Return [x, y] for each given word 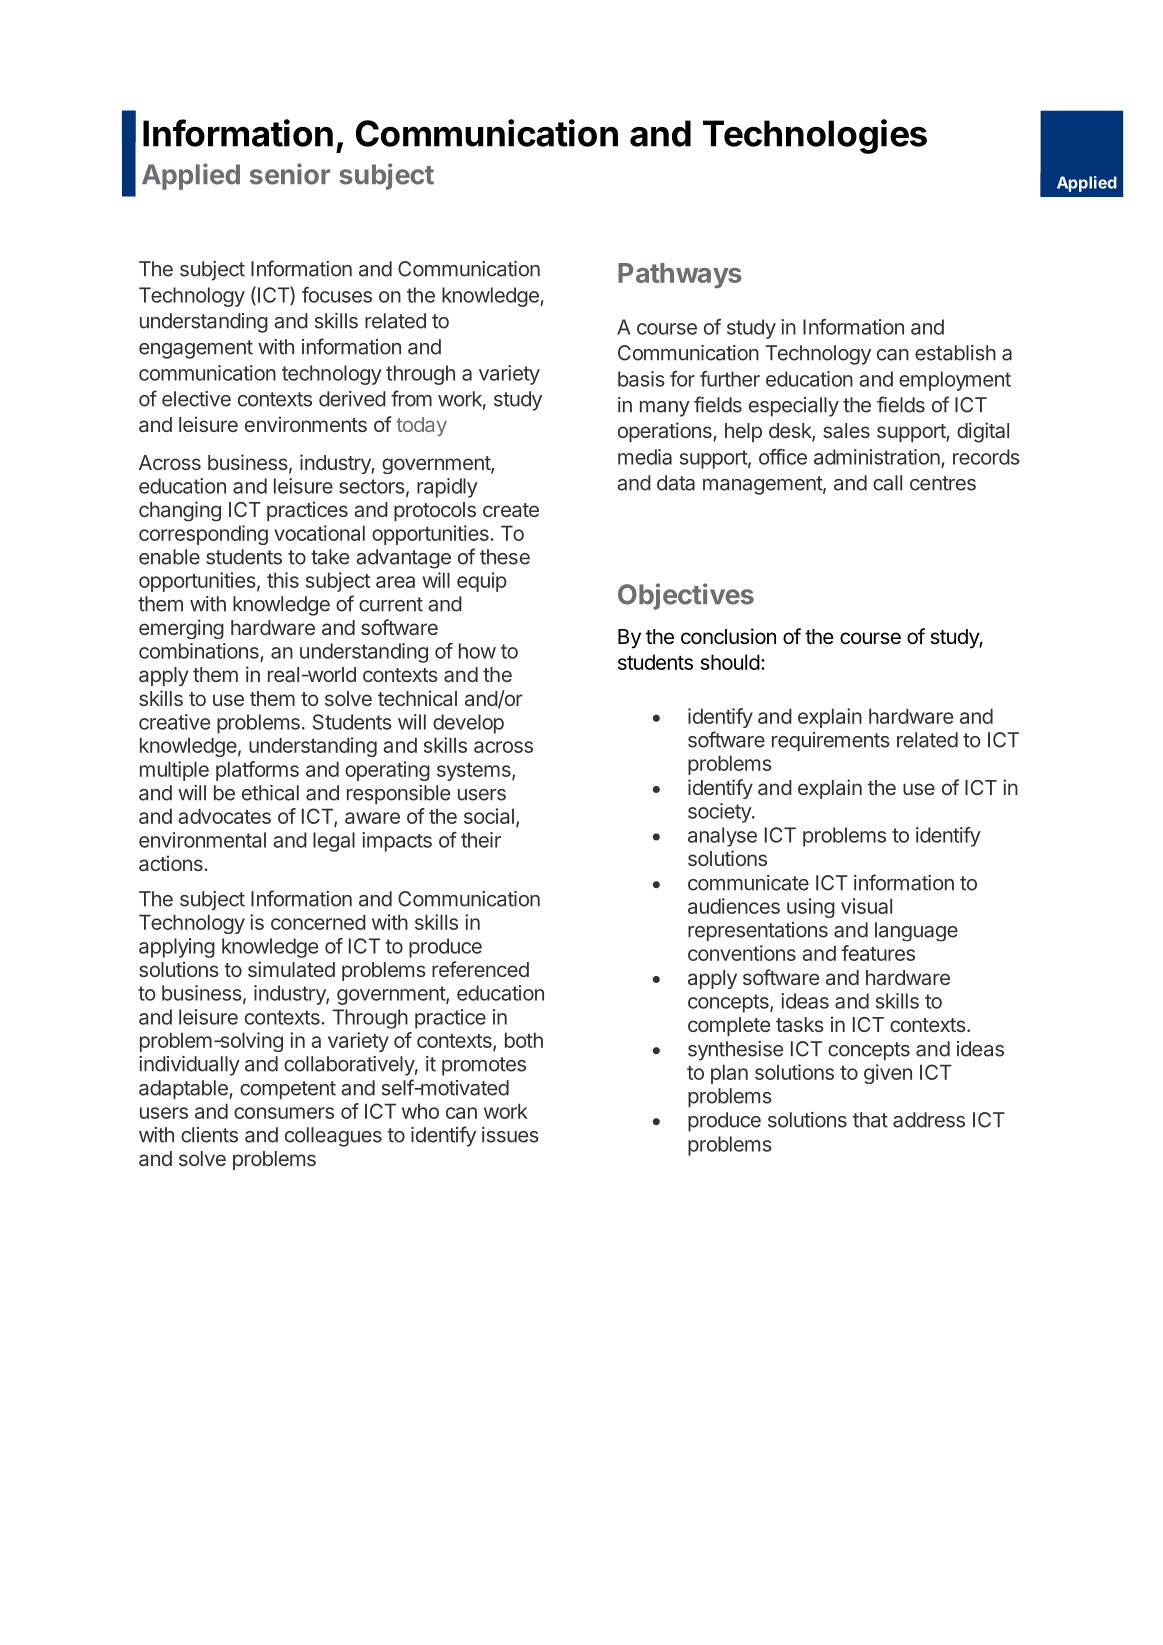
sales [846, 430]
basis [641, 379]
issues [510, 1135]
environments [306, 424]
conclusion [728, 636]
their [481, 840]
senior [290, 174]
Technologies [815, 136]
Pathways [680, 276]
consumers [284, 1113]
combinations [199, 651]
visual [866, 906]
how [477, 651]
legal [334, 842]
